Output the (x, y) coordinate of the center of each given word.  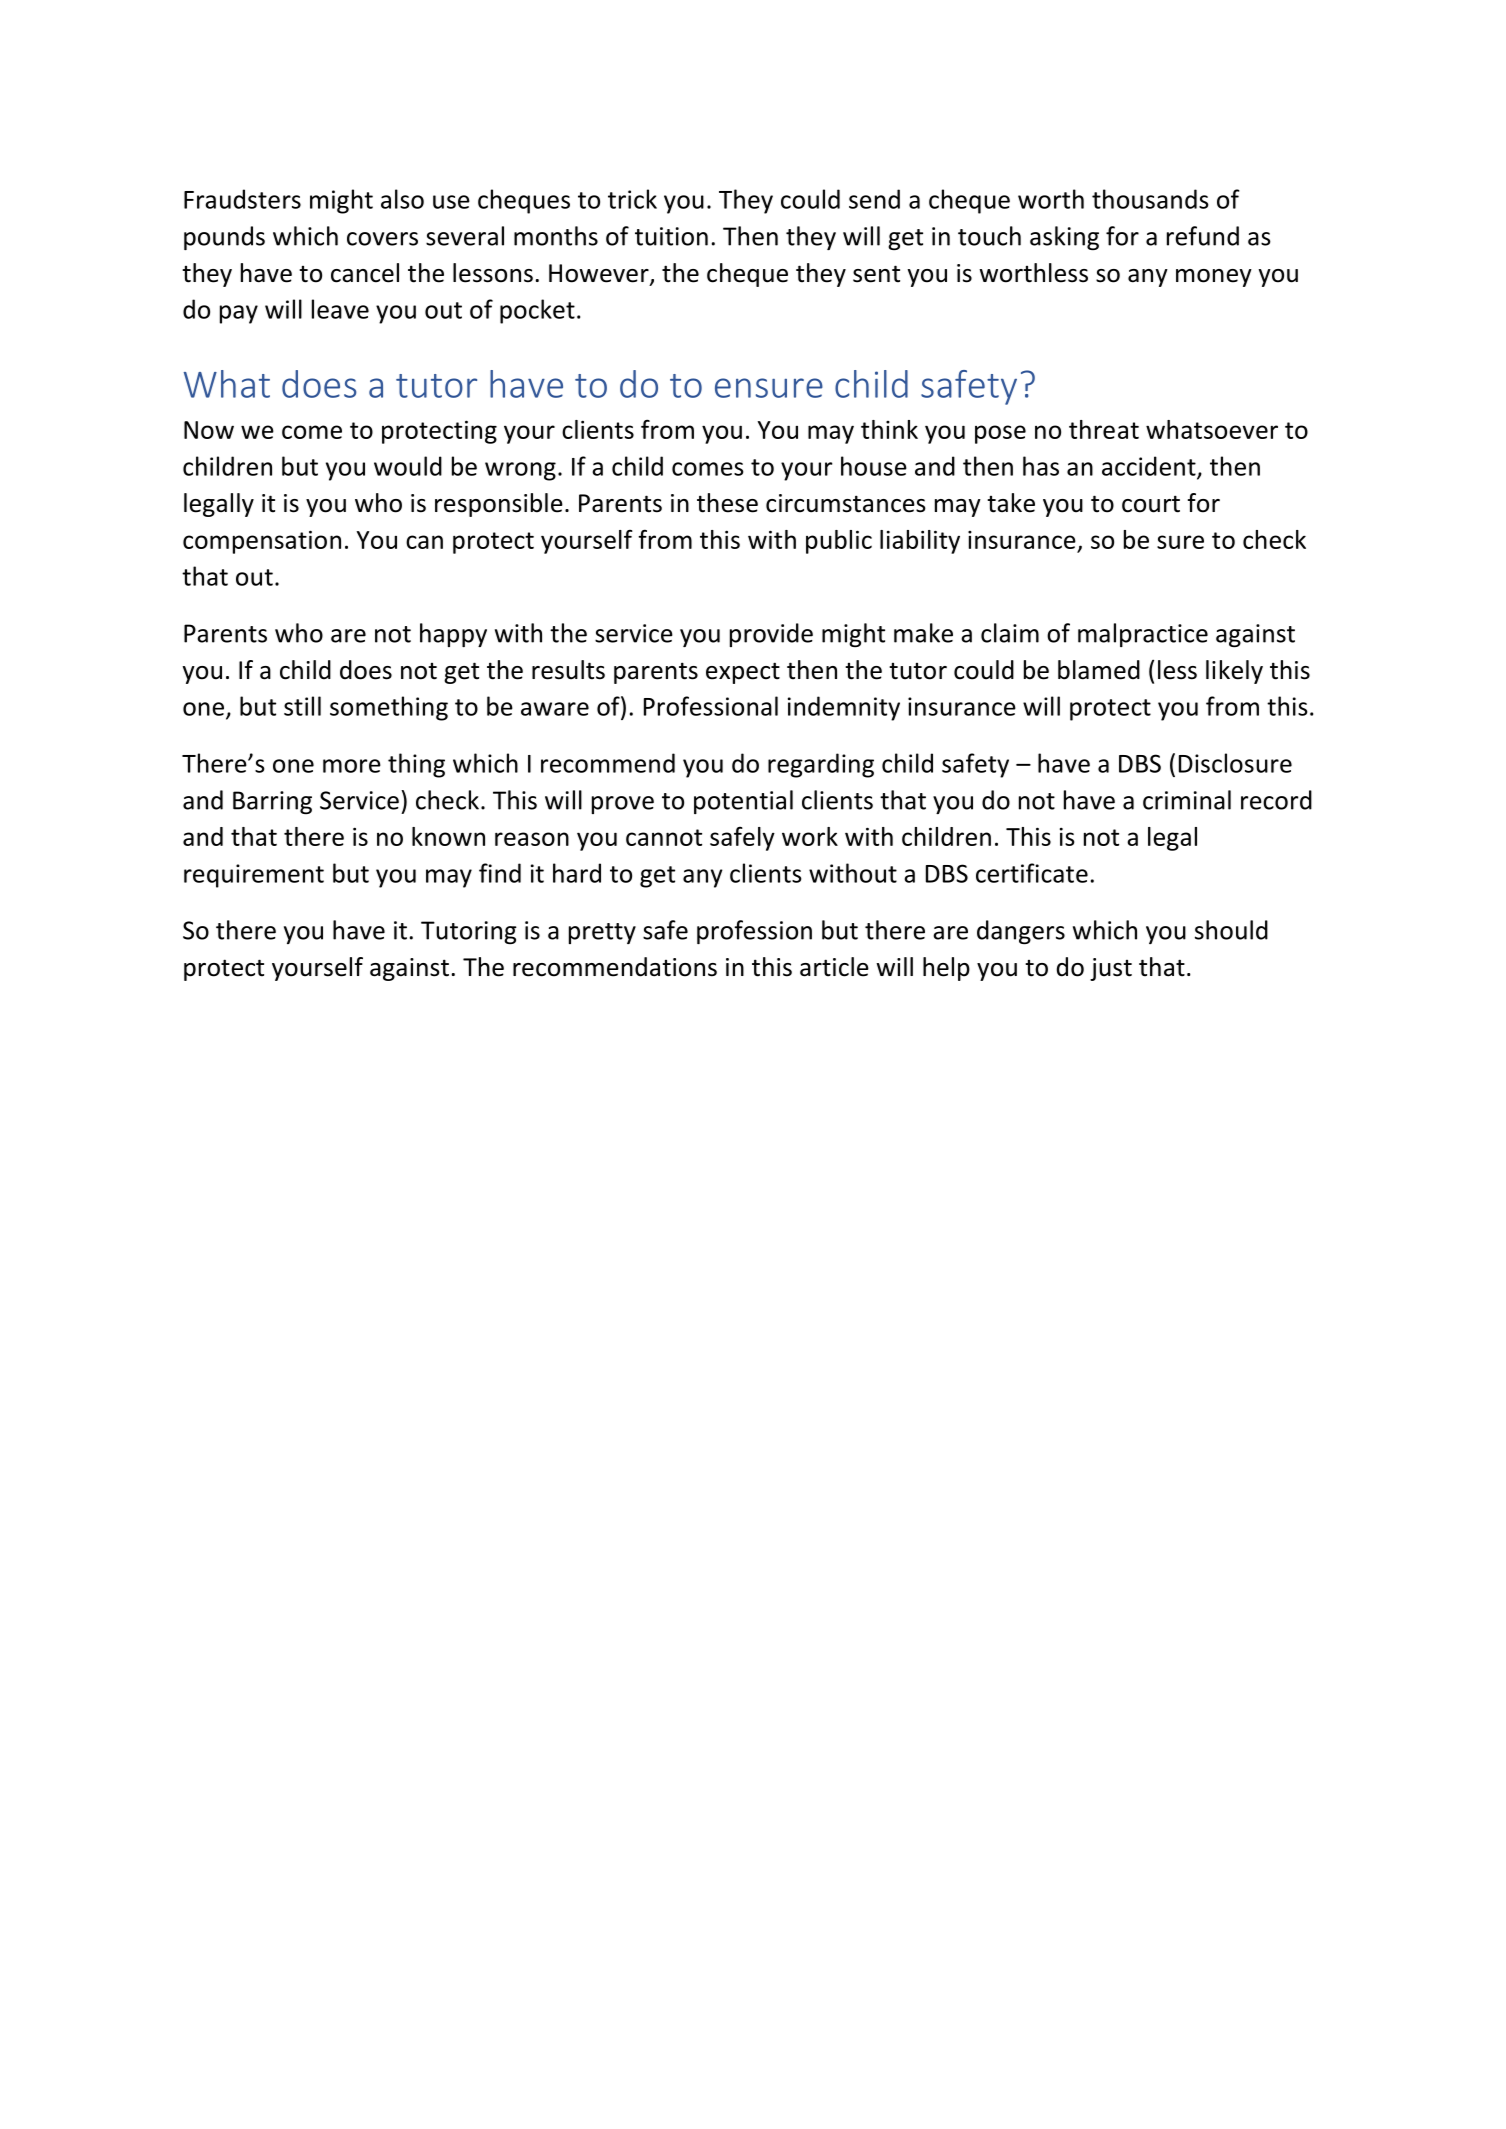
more (352, 766)
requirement (254, 876)
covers (382, 239)
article (834, 967)
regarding (821, 765)
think (889, 429)
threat (1104, 429)
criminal (1187, 800)
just (1111, 969)
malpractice (1143, 635)
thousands (1150, 199)
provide (771, 635)
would (408, 466)
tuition (671, 236)
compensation (262, 542)
